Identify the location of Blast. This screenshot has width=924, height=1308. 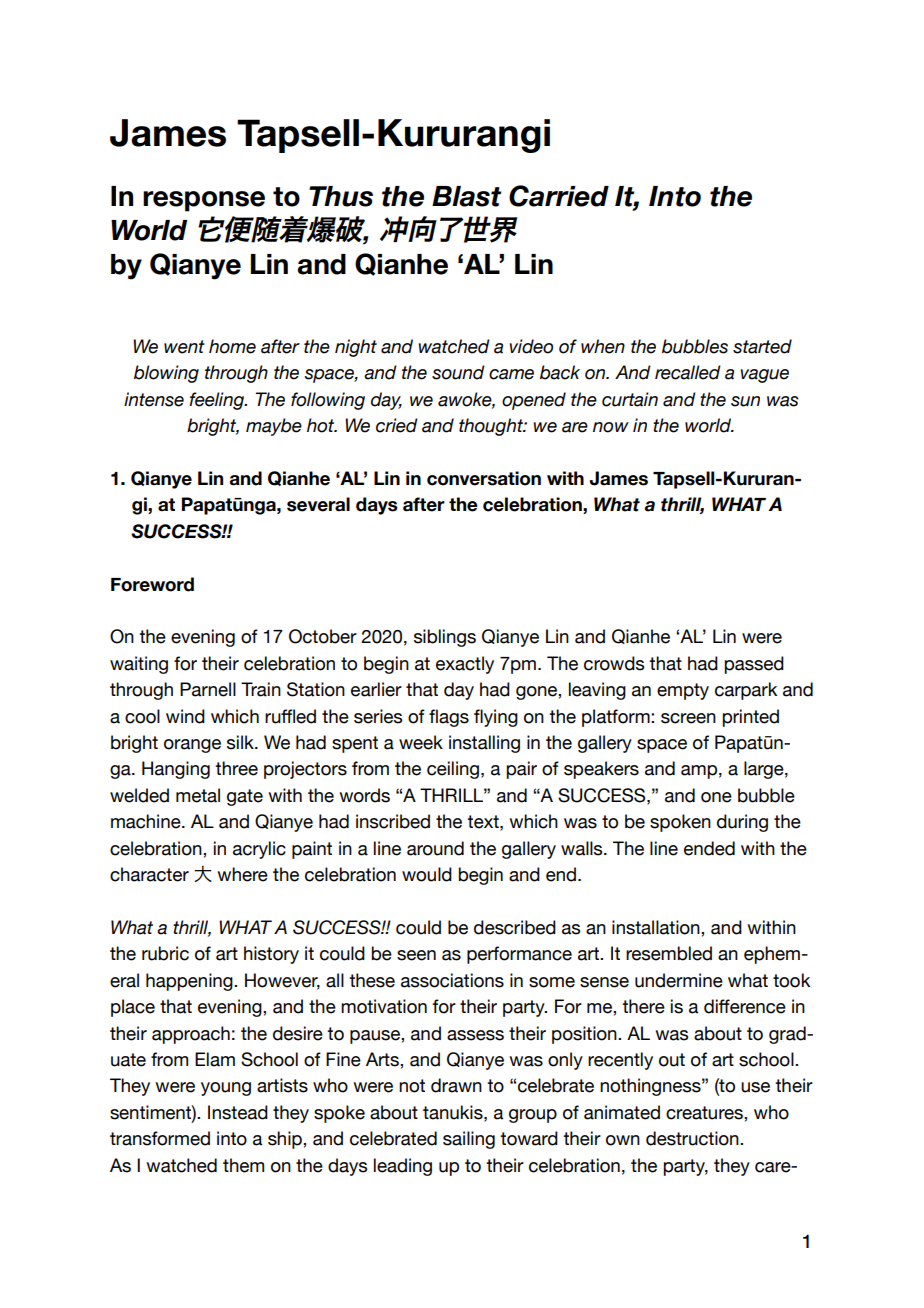
(466, 196).
